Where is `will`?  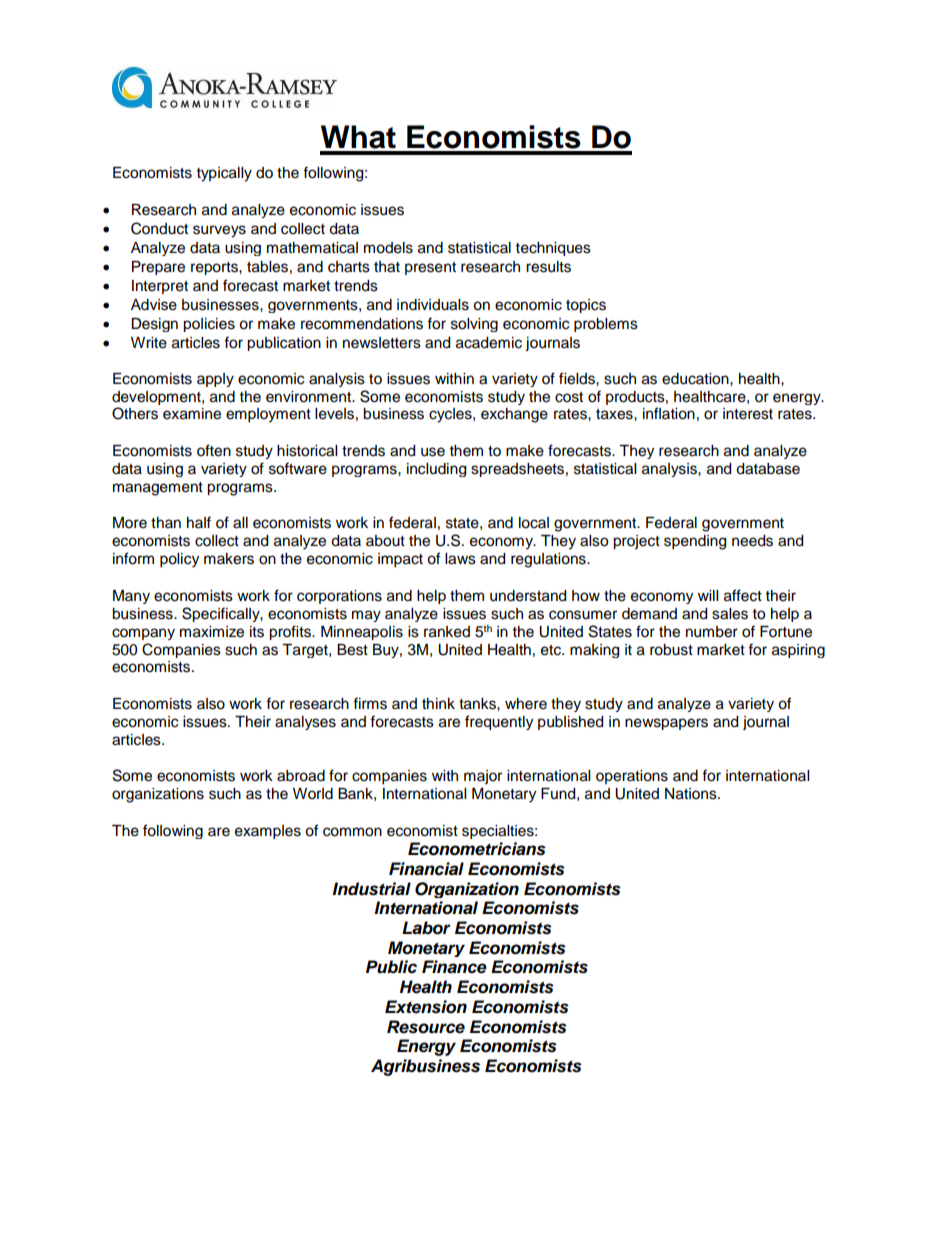 will is located at coordinates (708, 595).
